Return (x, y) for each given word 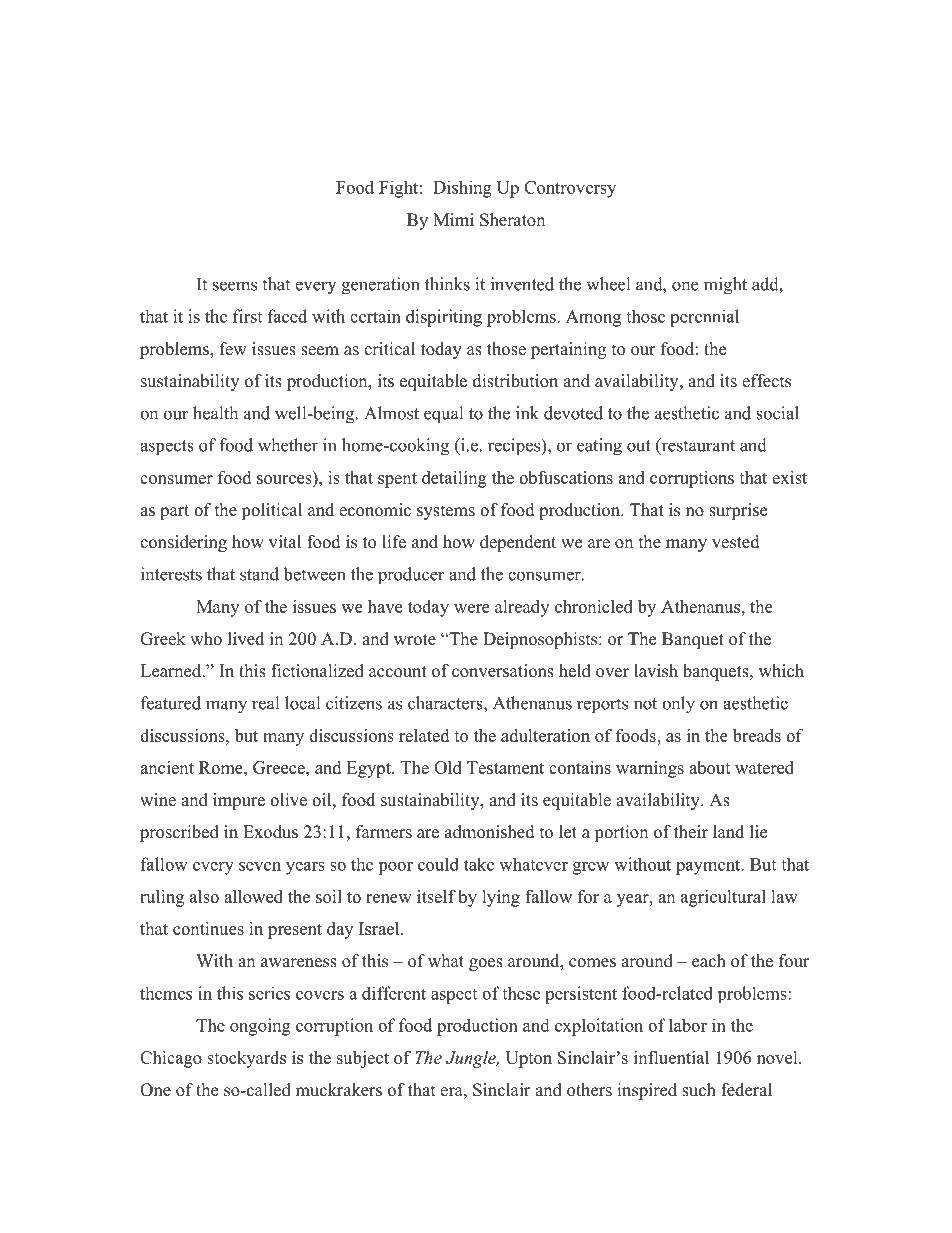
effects (766, 381)
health (215, 413)
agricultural (723, 898)
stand (259, 574)
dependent (518, 543)
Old (448, 767)
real (265, 703)
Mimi (453, 219)
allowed (253, 896)
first (247, 316)
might (725, 286)
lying (501, 898)
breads (757, 735)
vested (736, 542)
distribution (515, 381)
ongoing (260, 1027)
